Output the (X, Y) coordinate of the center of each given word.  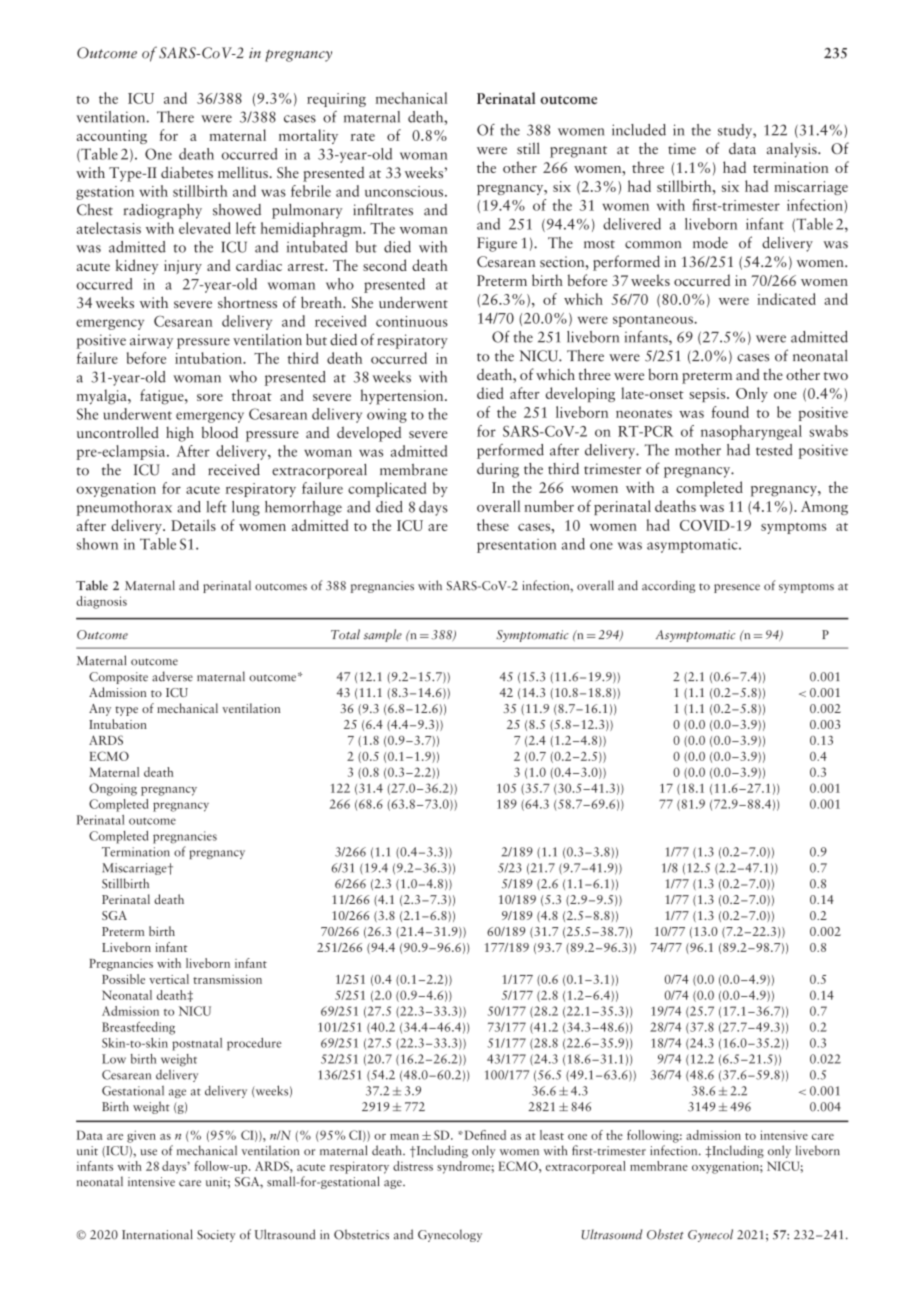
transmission (227, 979)
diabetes (187, 172)
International (157, 1234)
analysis (793, 150)
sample (382, 635)
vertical (169, 979)
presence (737, 588)
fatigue (163, 397)
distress (413, 1166)
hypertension (403, 397)
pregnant (578, 152)
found (730, 412)
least (552, 1135)
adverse (172, 676)
